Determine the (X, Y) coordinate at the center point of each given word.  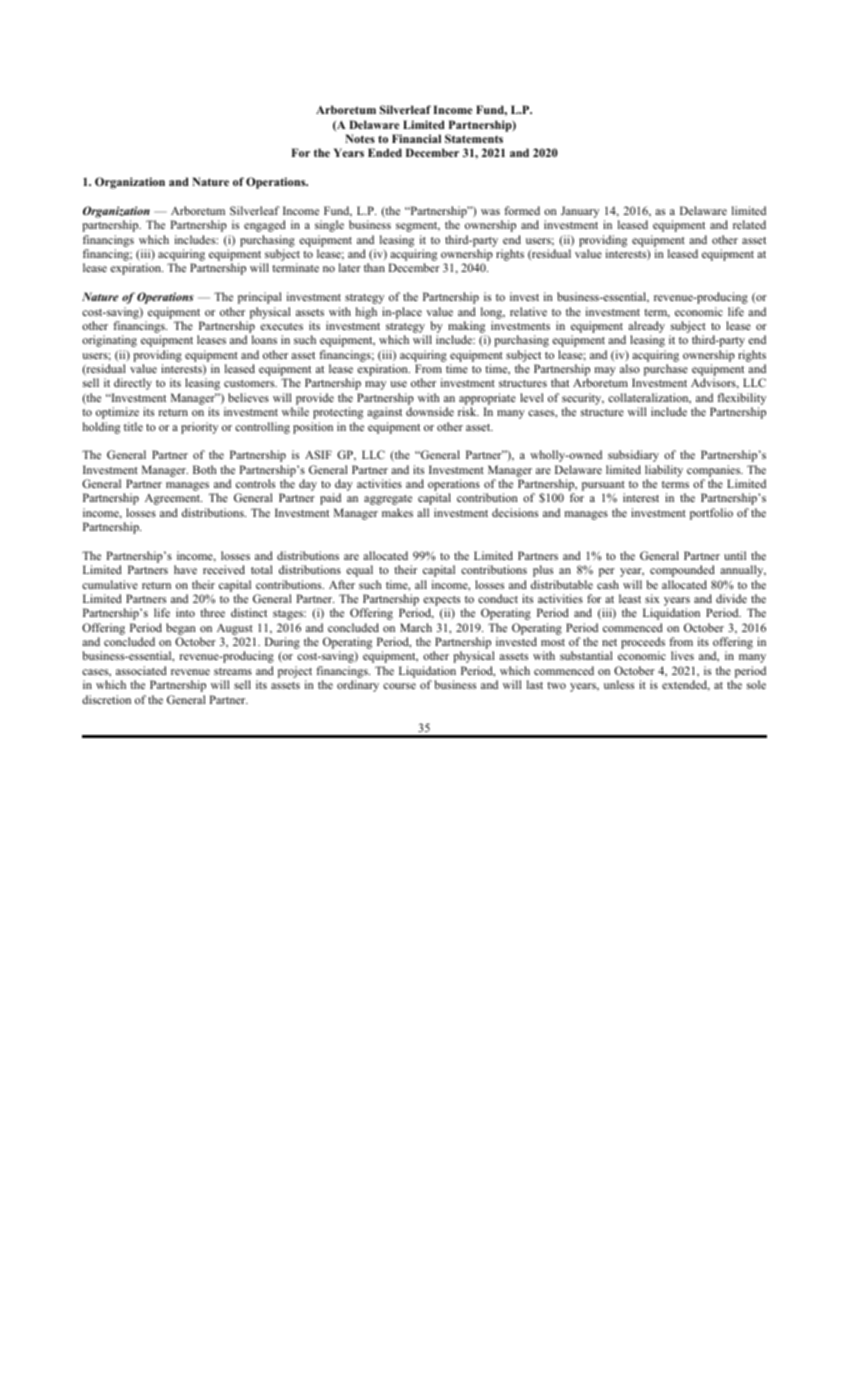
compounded (682, 571)
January (580, 212)
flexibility (741, 399)
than (374, 267)
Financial (416, 138)
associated (141, 670)
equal (359, 571)
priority (199, 428)
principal (259, 298)
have (185, 569)
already (646, 328)
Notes (360, 138)
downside (430, 411)
